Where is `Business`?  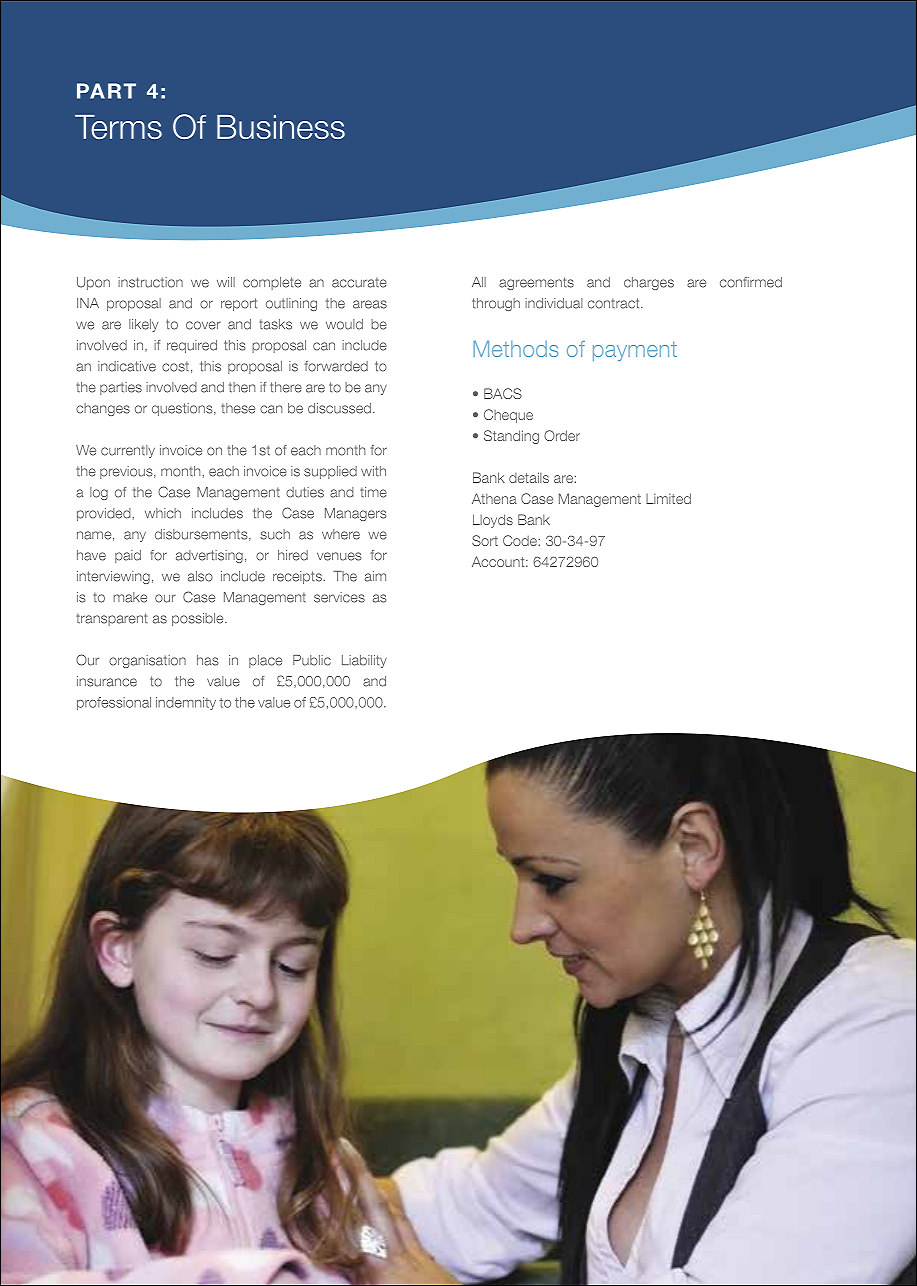
Business is located at coordinates (281, 127).
